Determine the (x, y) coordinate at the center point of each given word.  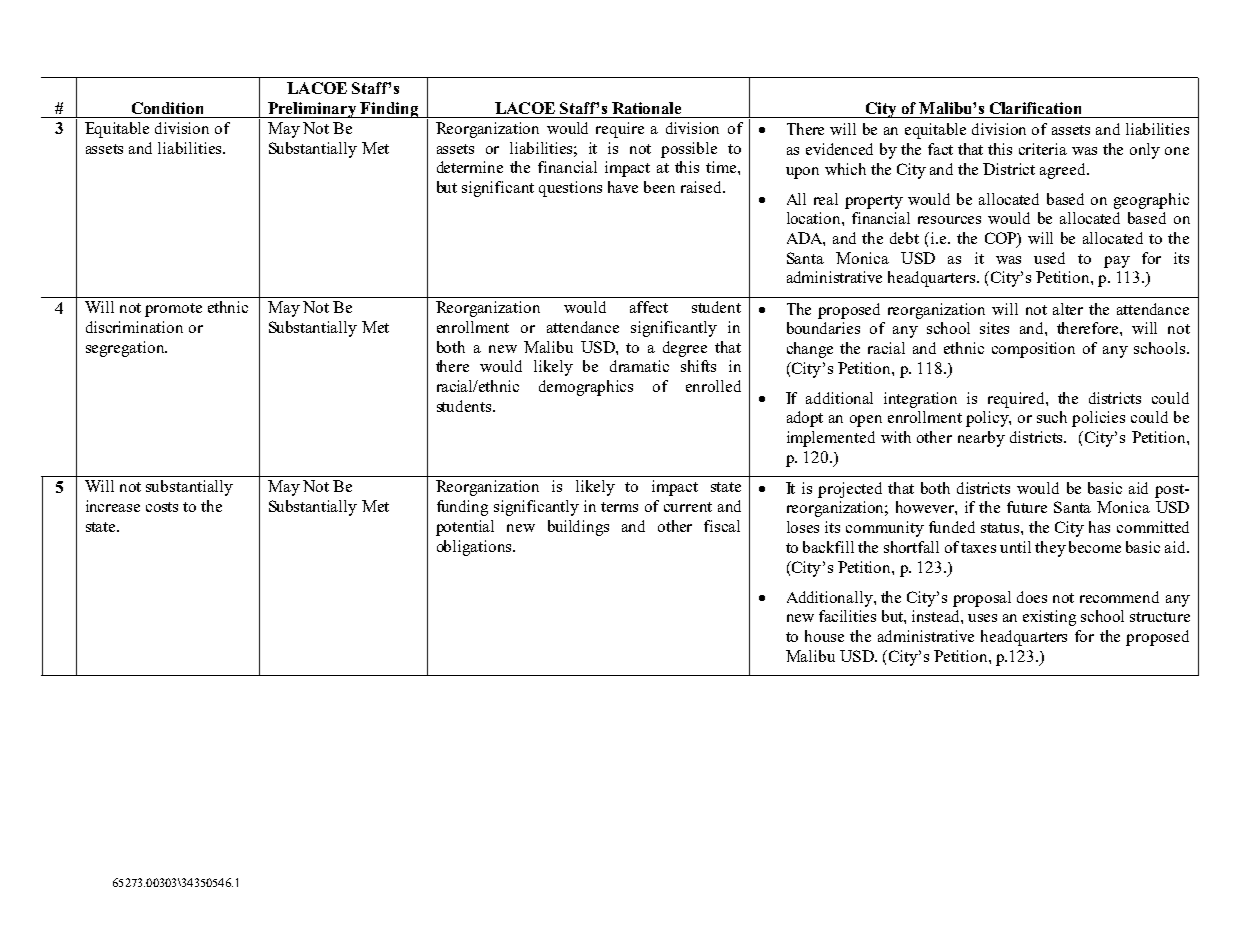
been (659, 187)
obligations (475, 548)
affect (649, 307)
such (1052, 417)
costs (162, 507)
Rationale (646, 108)
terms (619, 507)
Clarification (1035, 108)
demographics (586, 388)
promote (173, 310)
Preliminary (312, 110)
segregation (126, 349)
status (1001, 528)
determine (470, 167)
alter (1068, 309)
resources (949, 220)
